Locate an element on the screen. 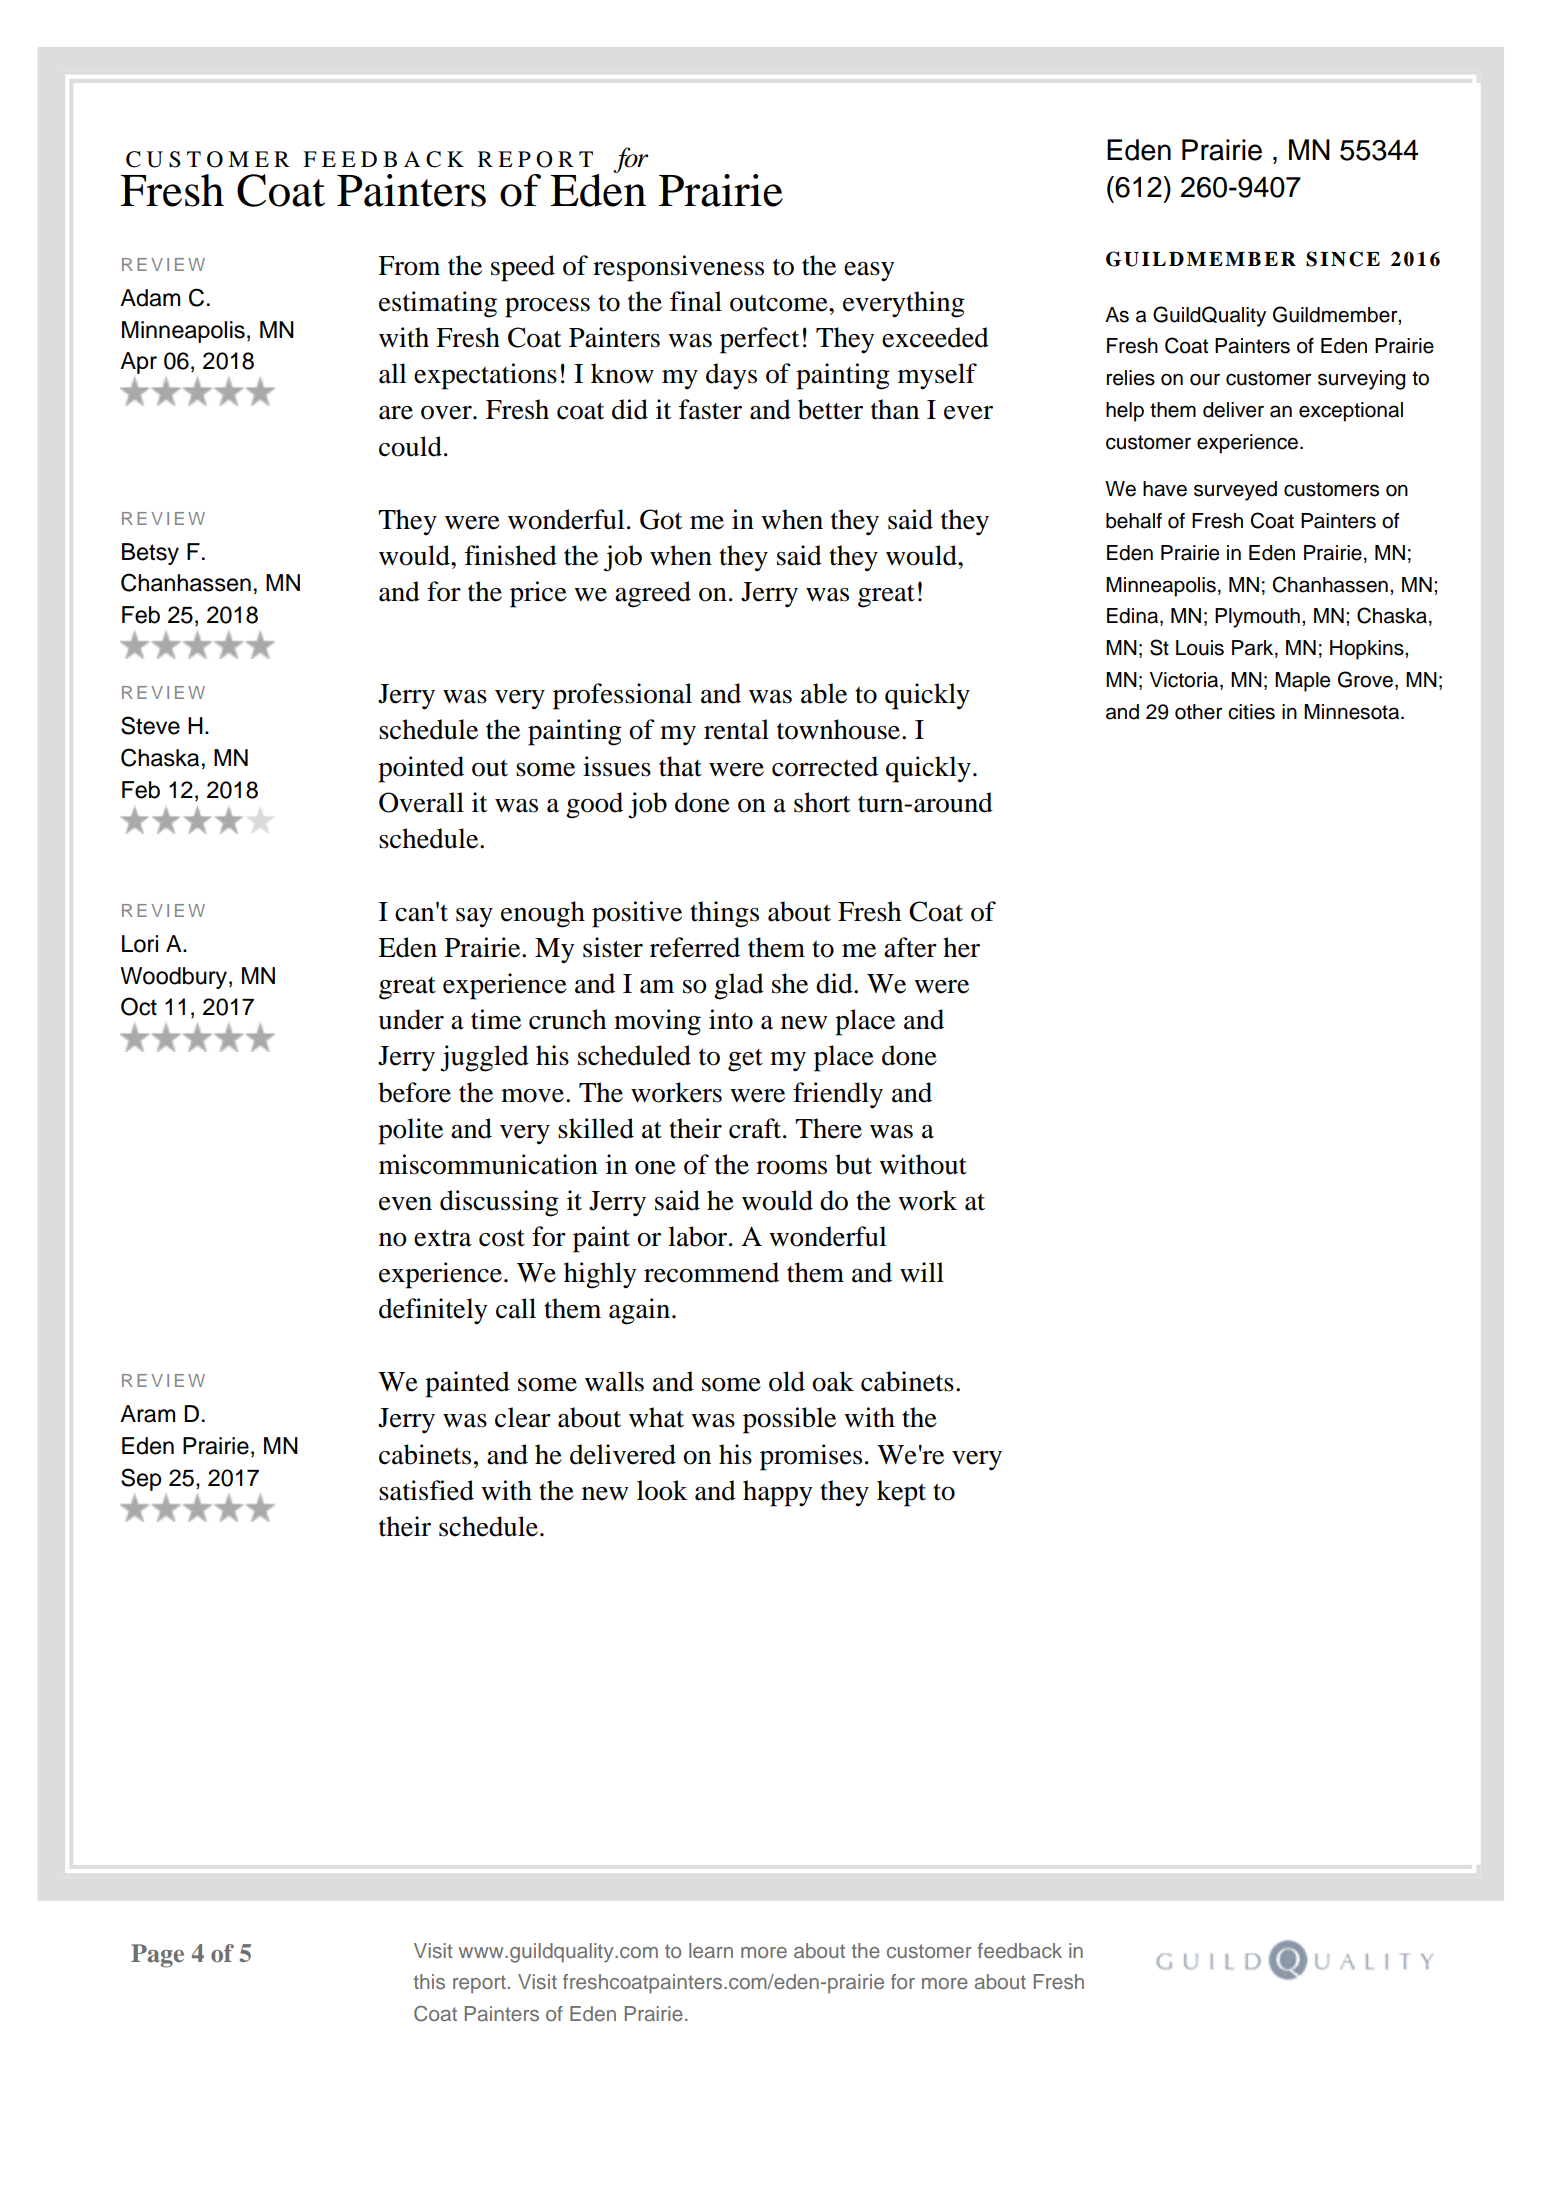 The width and height of the screenshot is (1551, 2193). Adam is located at coordinates (150, 298).
